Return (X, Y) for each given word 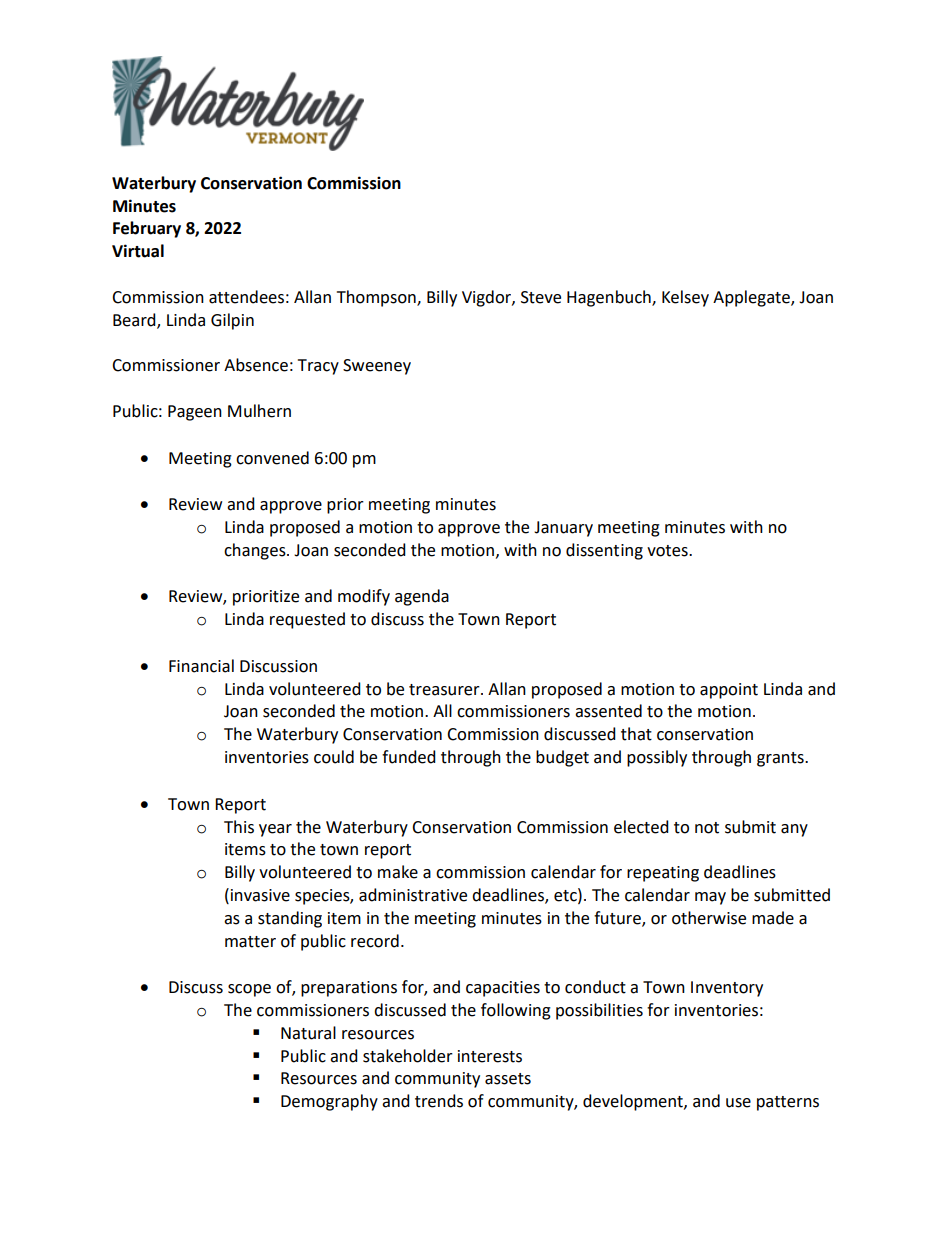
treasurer (445, 690)
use (738, 1103)
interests (490, 1056)
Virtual (138, 251)
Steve (541, 297)
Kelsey (685, 298)
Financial (201, 666)
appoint (729, 691)
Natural (308, 1033)
